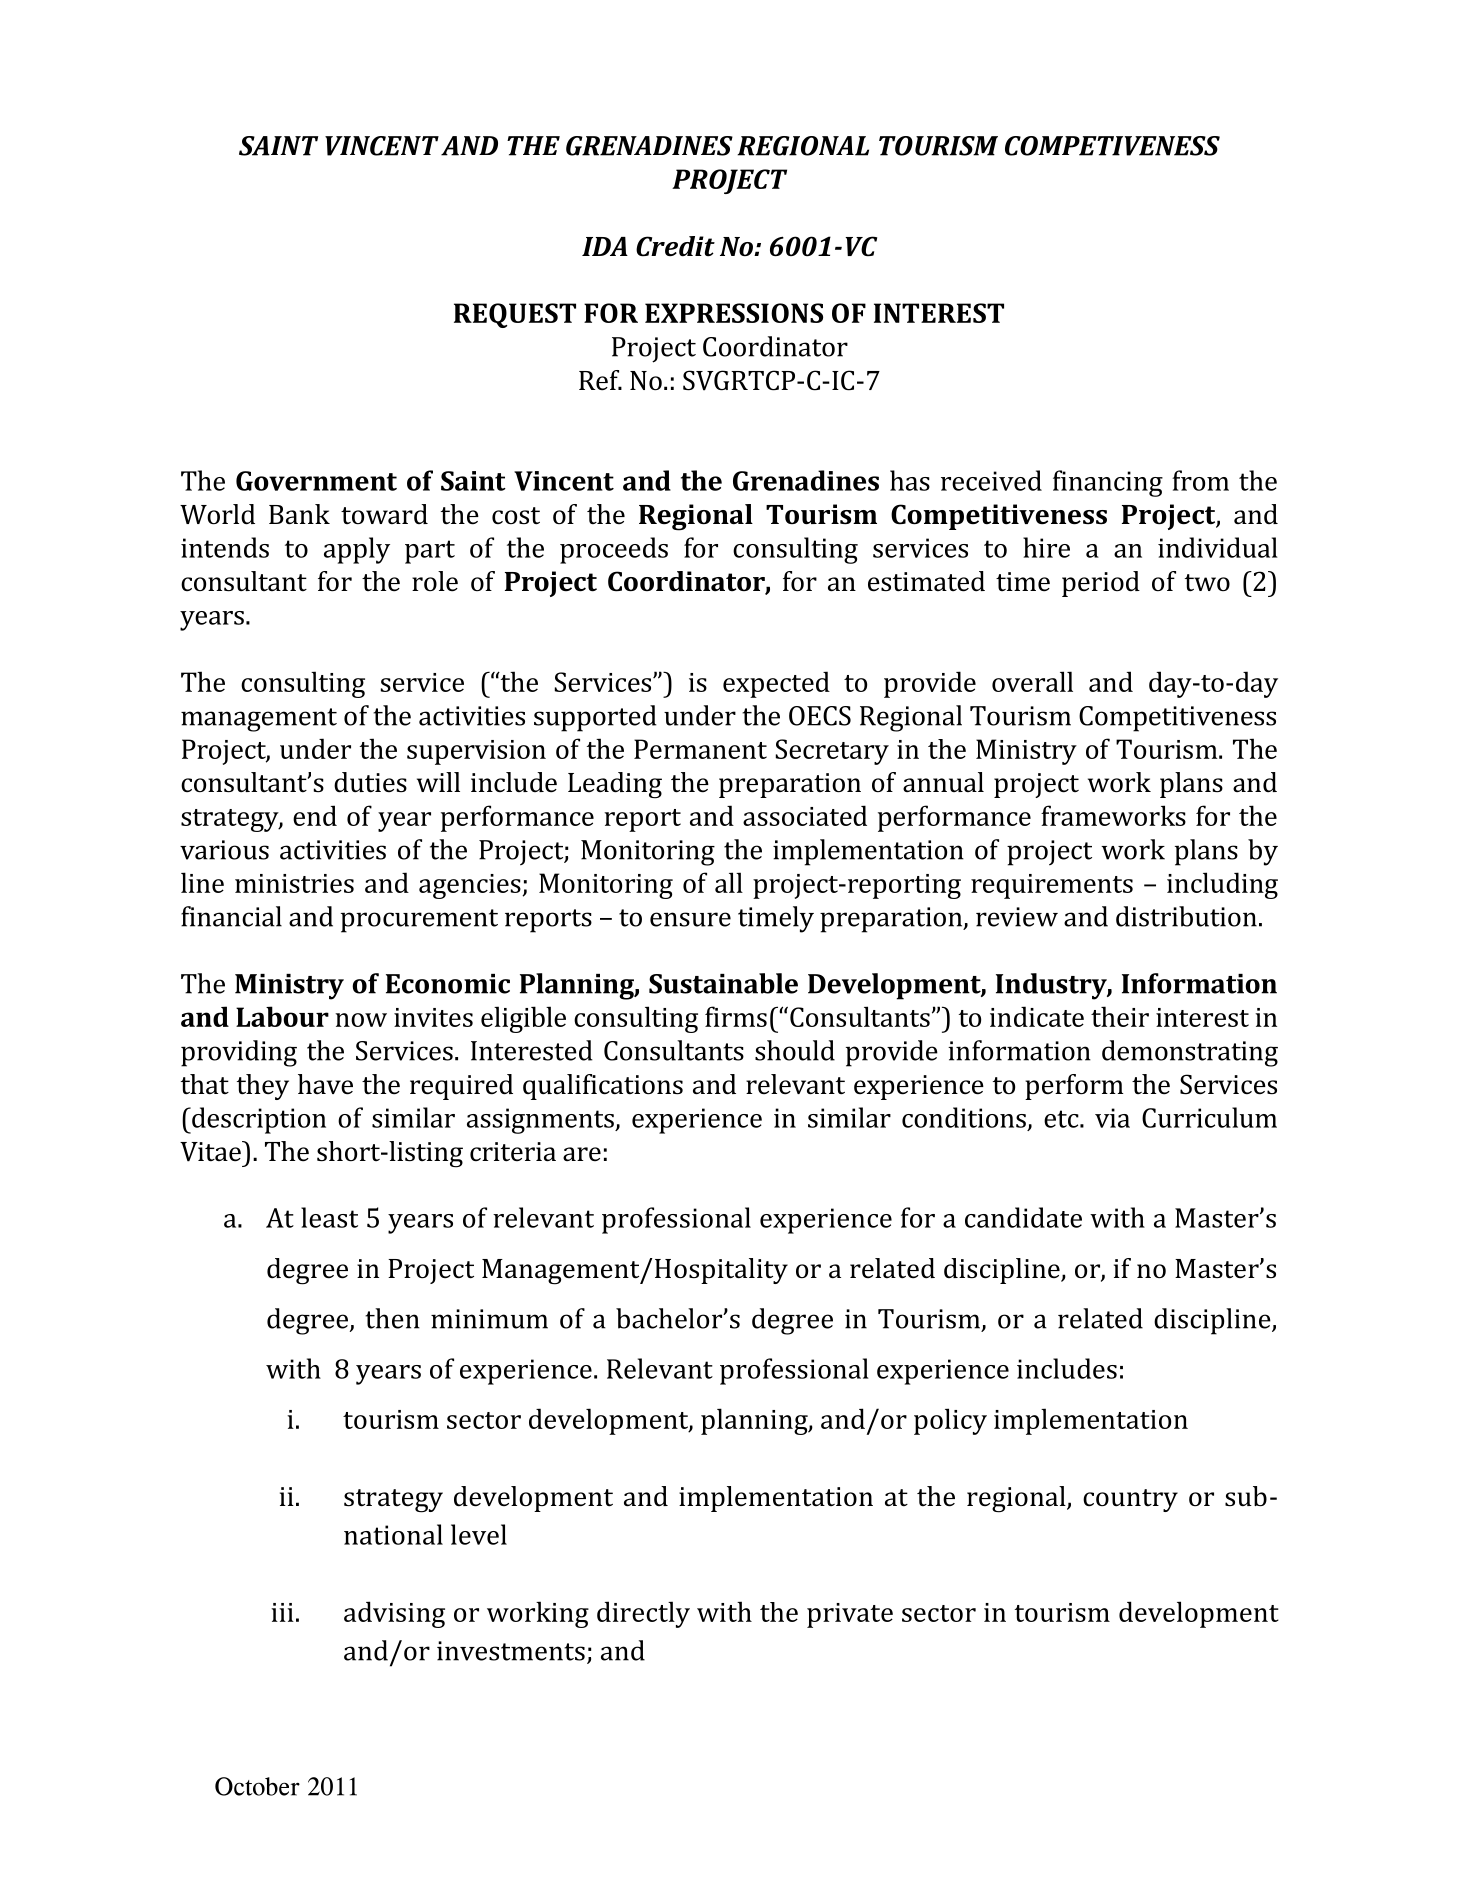 The image size is (1458, 1887). I want to click on REQUEST, so click(515, 315).
